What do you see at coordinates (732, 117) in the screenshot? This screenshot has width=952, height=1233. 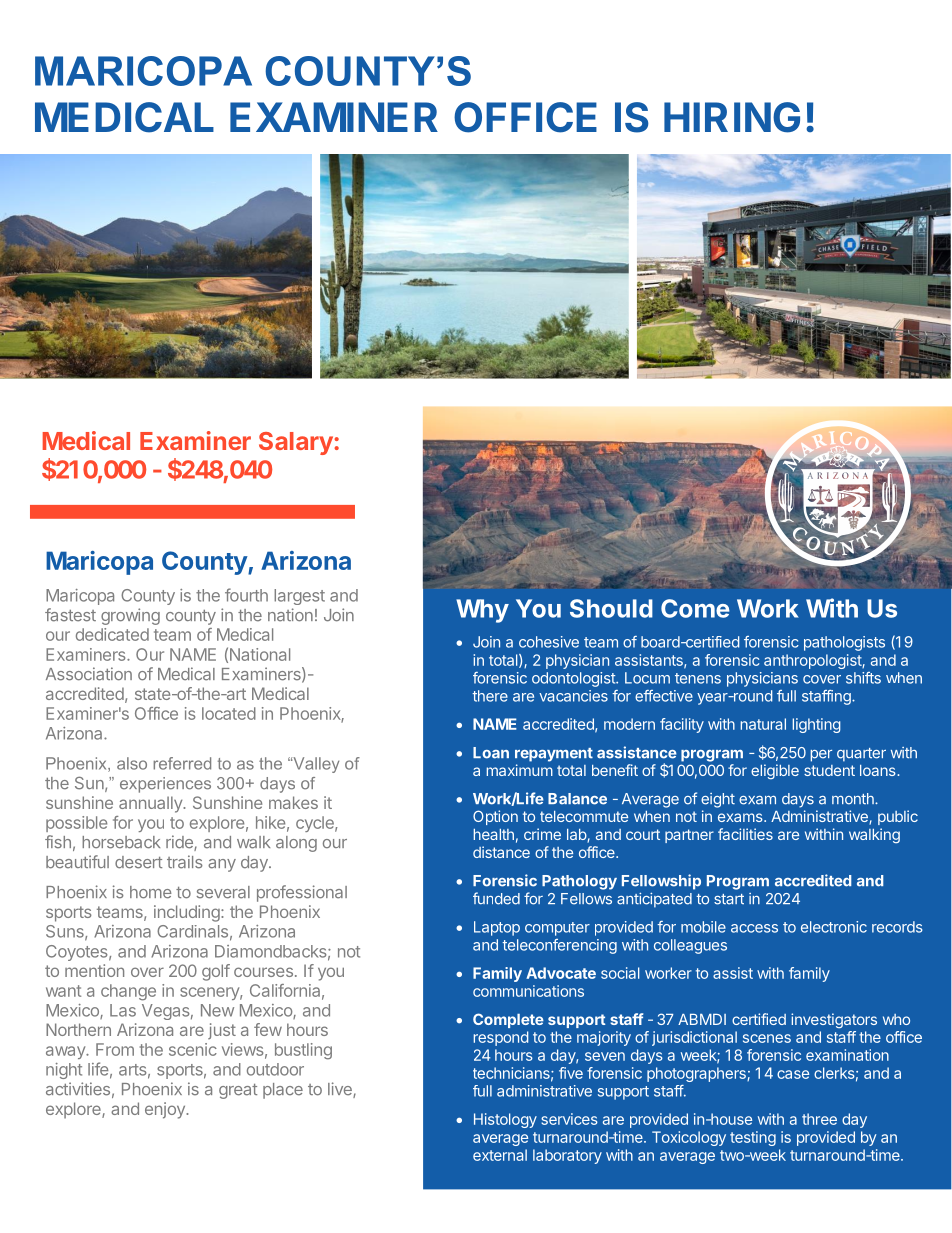 I see `HIRING` at bounding box center [732, 117].
